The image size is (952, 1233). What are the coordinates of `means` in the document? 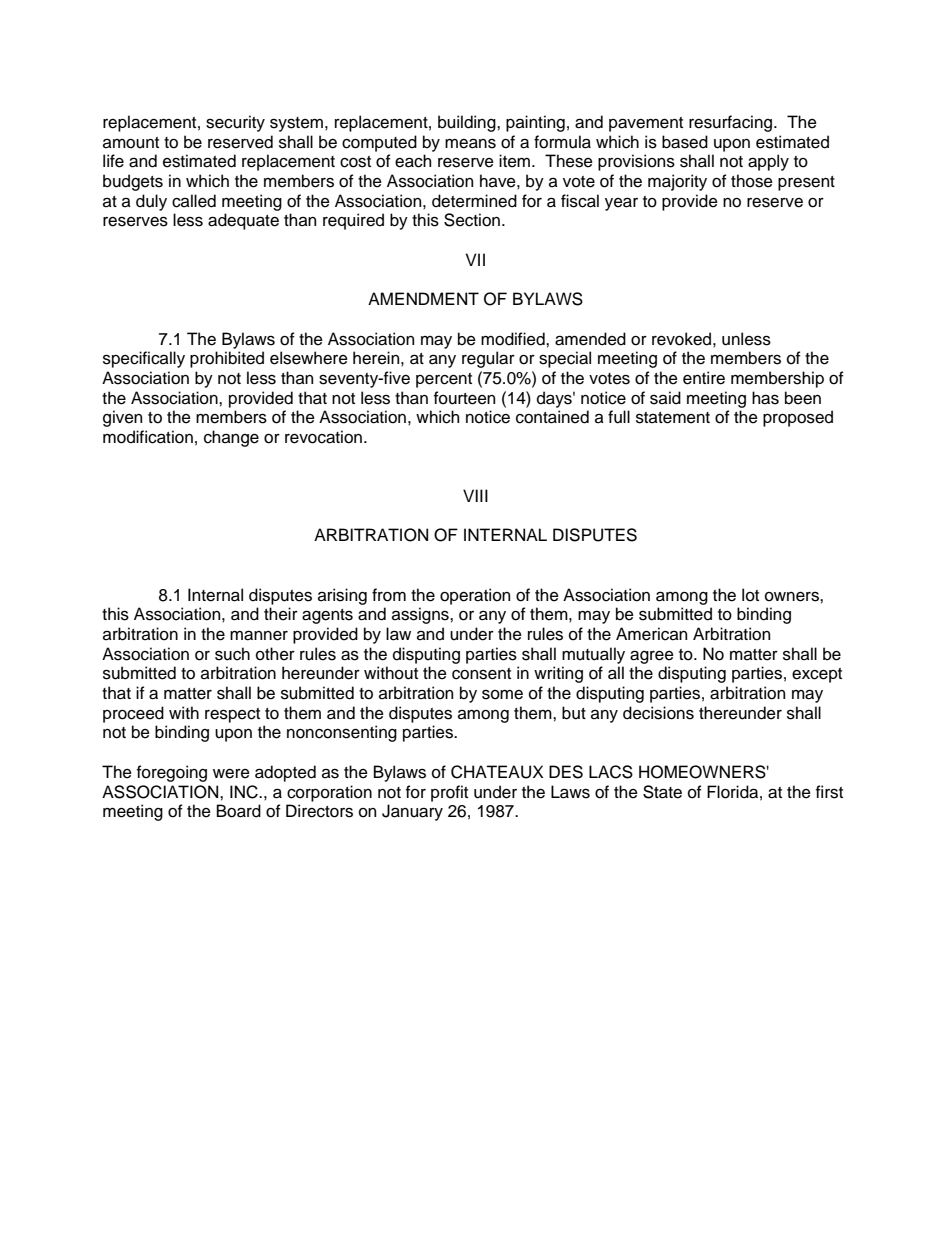 It's located at (470, 143).
